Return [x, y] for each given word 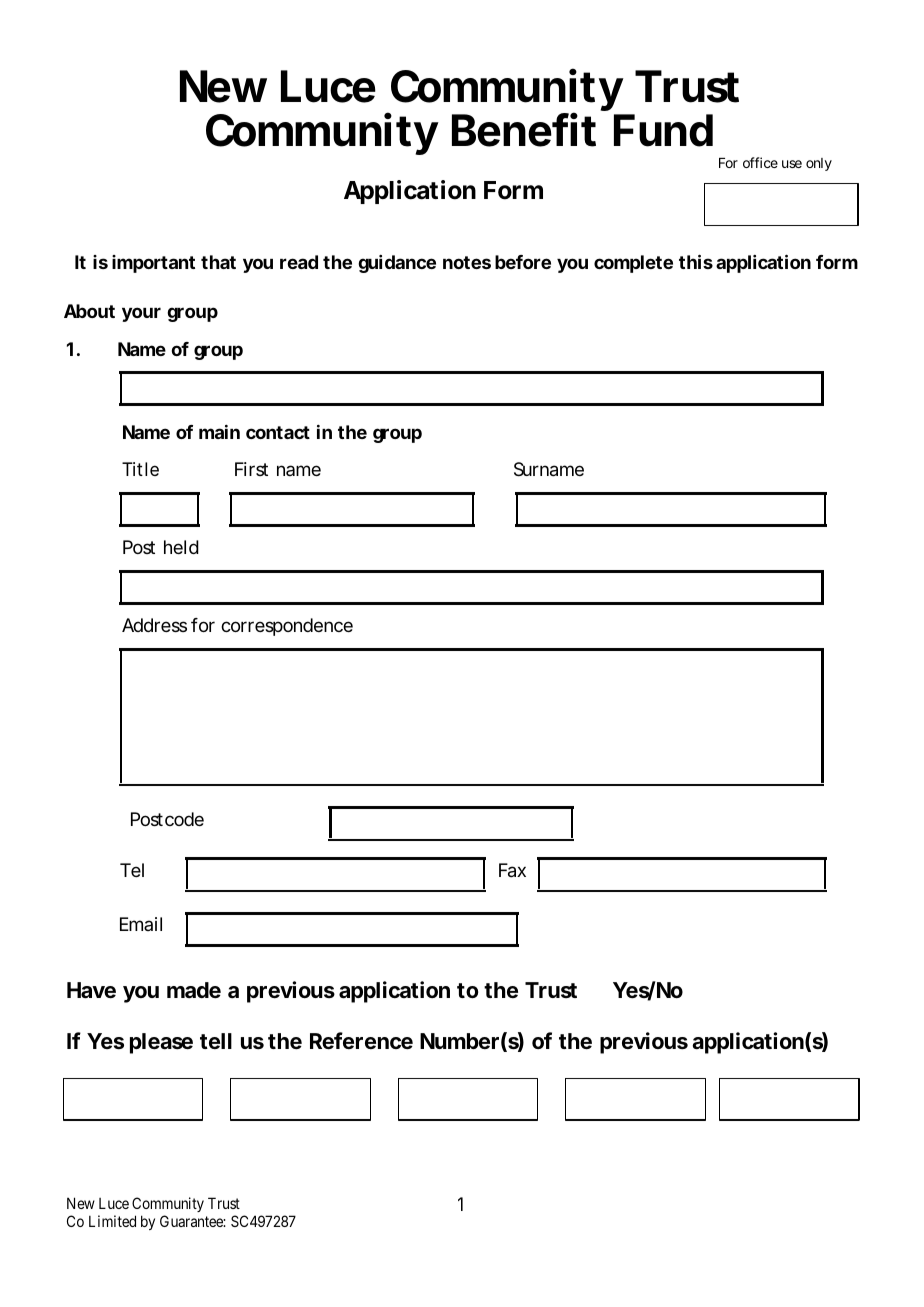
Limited [112, 1221]
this [696, 261]
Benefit [524, 130]
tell [216, 1041]
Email [141, 924]
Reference [361, 1041]
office [760, 162]
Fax [512, 870]
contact [278, 432]
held [181, 547]
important [153, 264]
